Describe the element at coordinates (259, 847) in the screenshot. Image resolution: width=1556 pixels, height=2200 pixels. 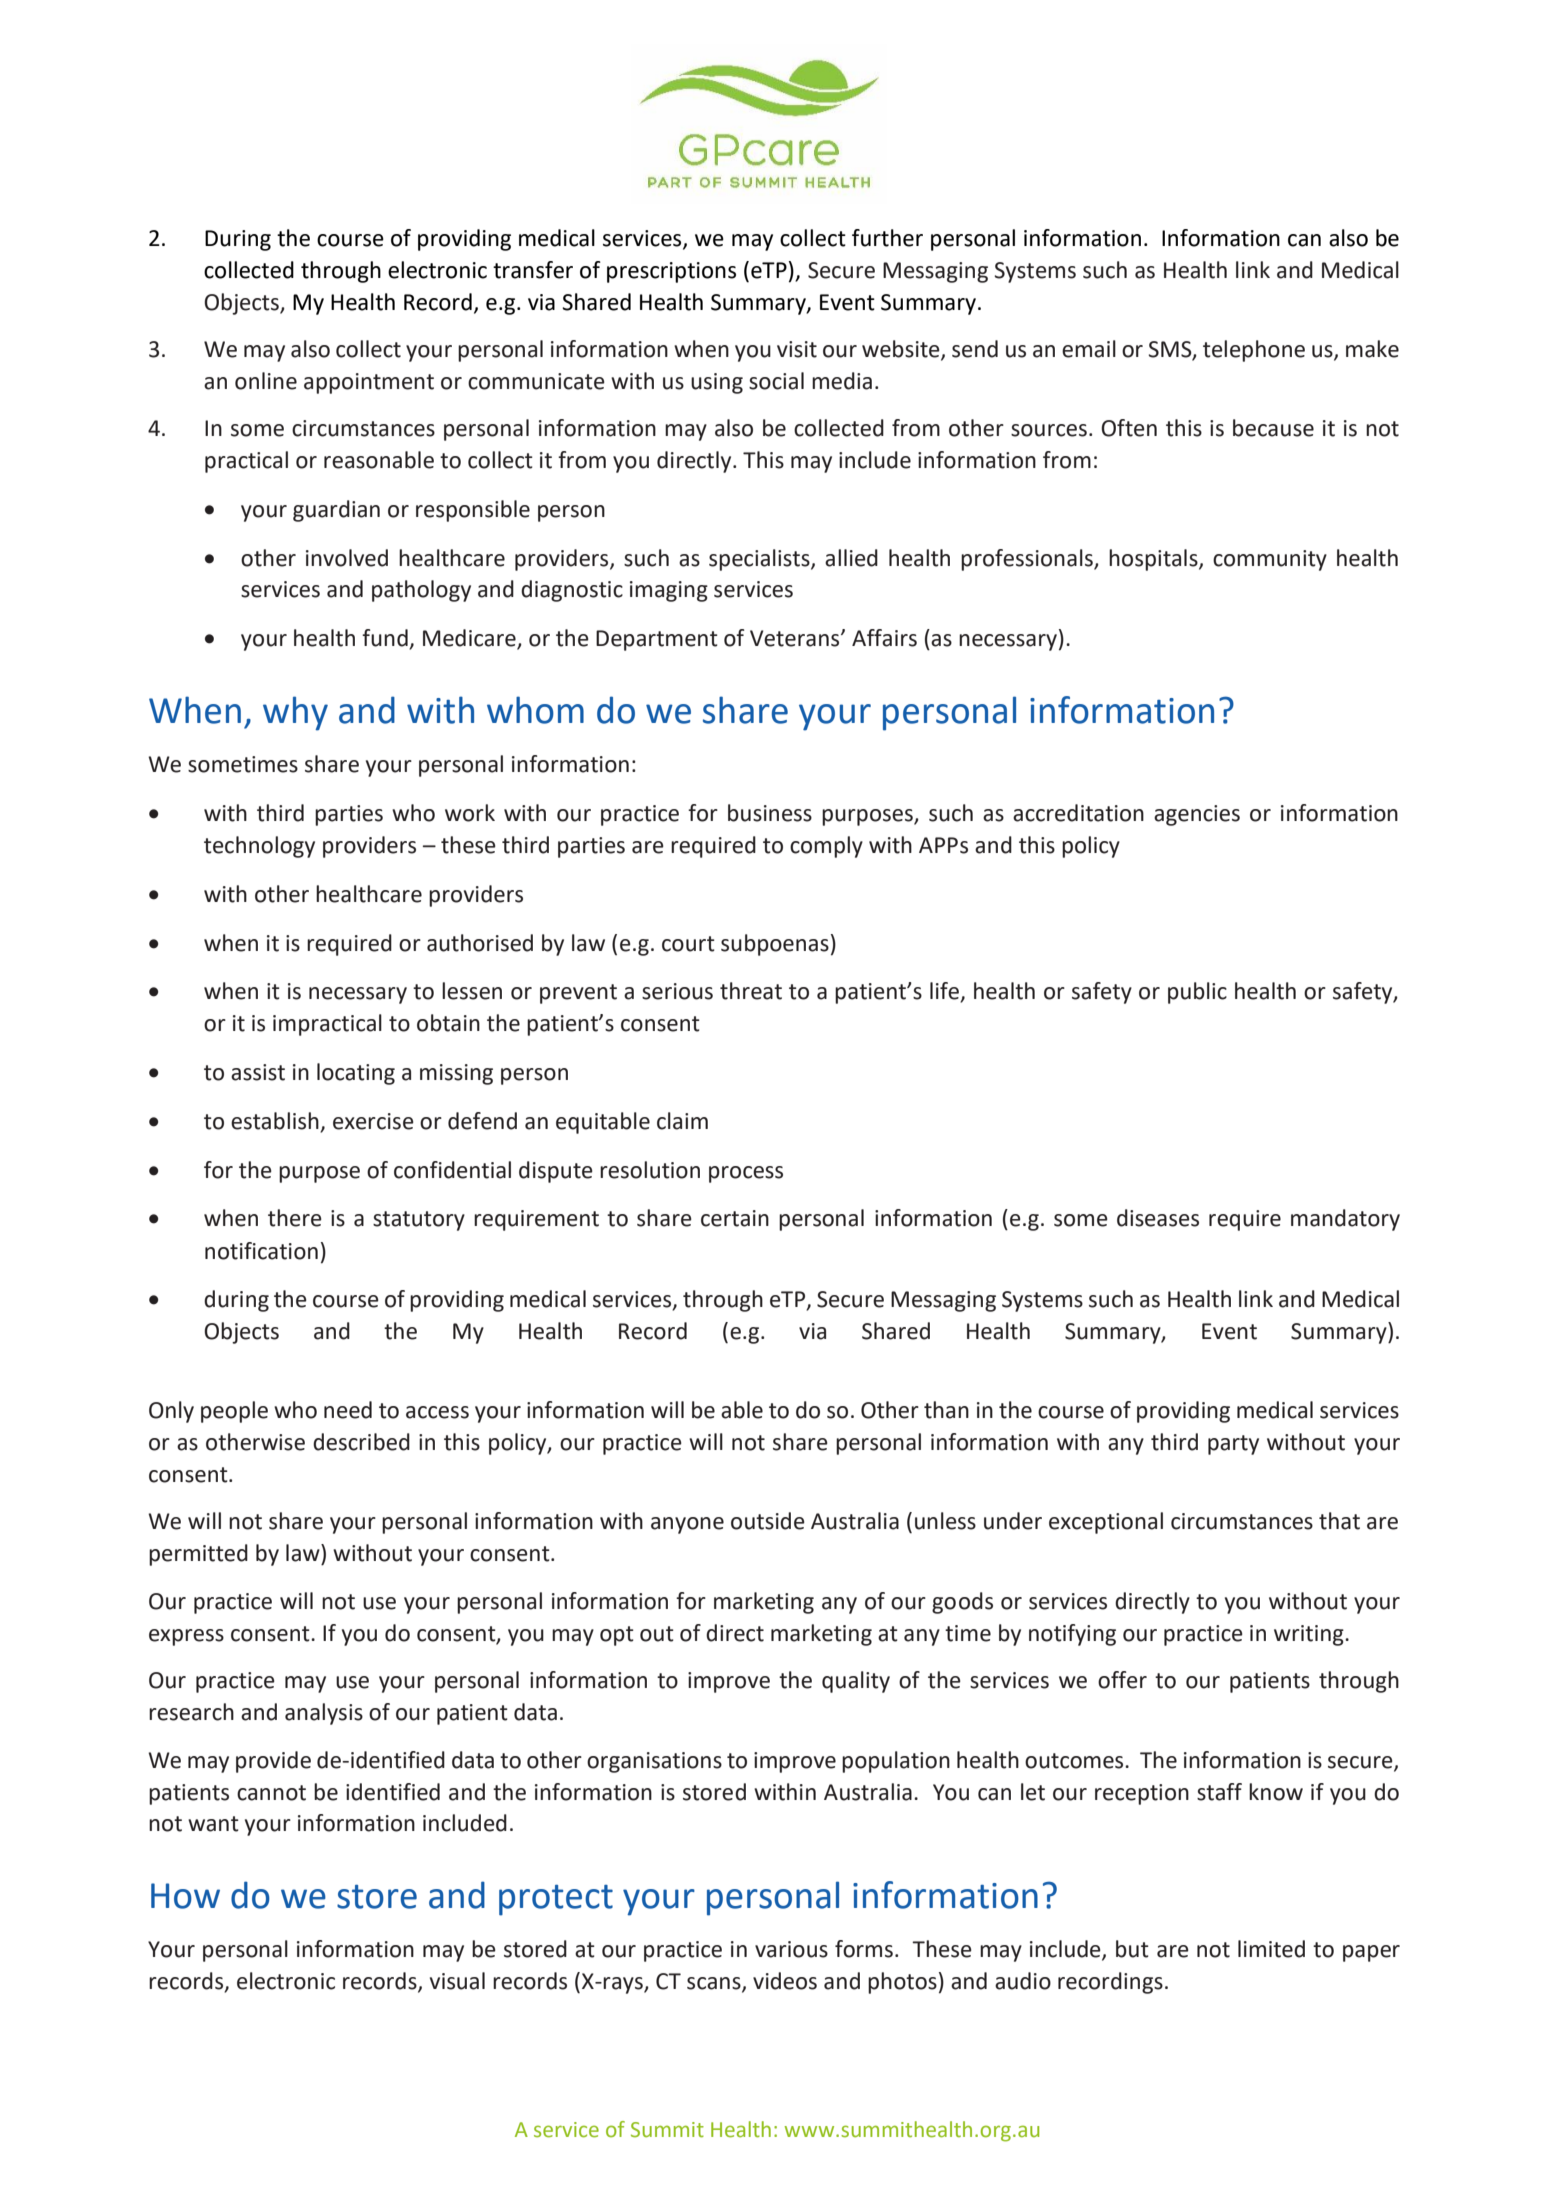
I see `technology` at that location.
